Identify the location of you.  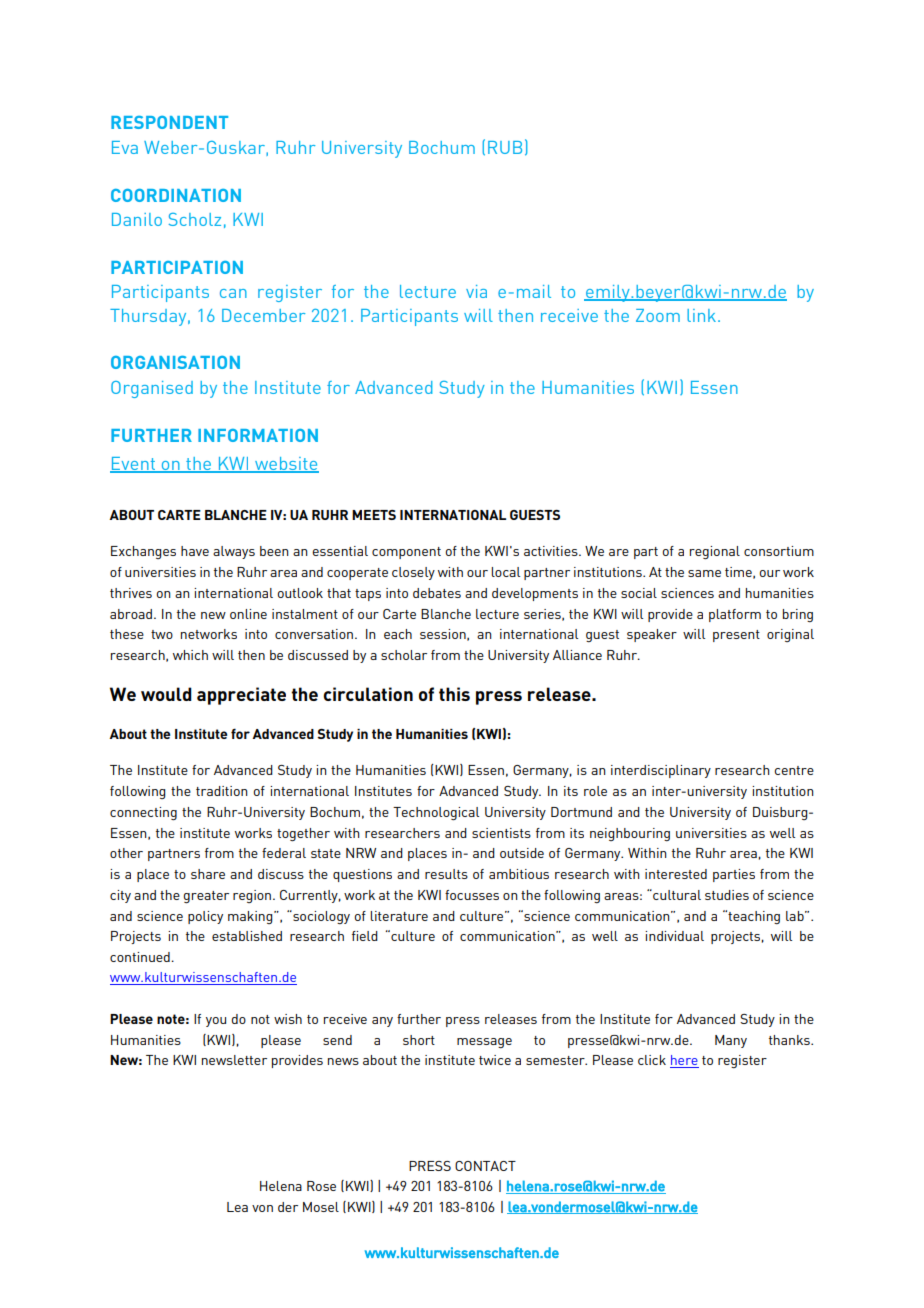
(216, 1022).
